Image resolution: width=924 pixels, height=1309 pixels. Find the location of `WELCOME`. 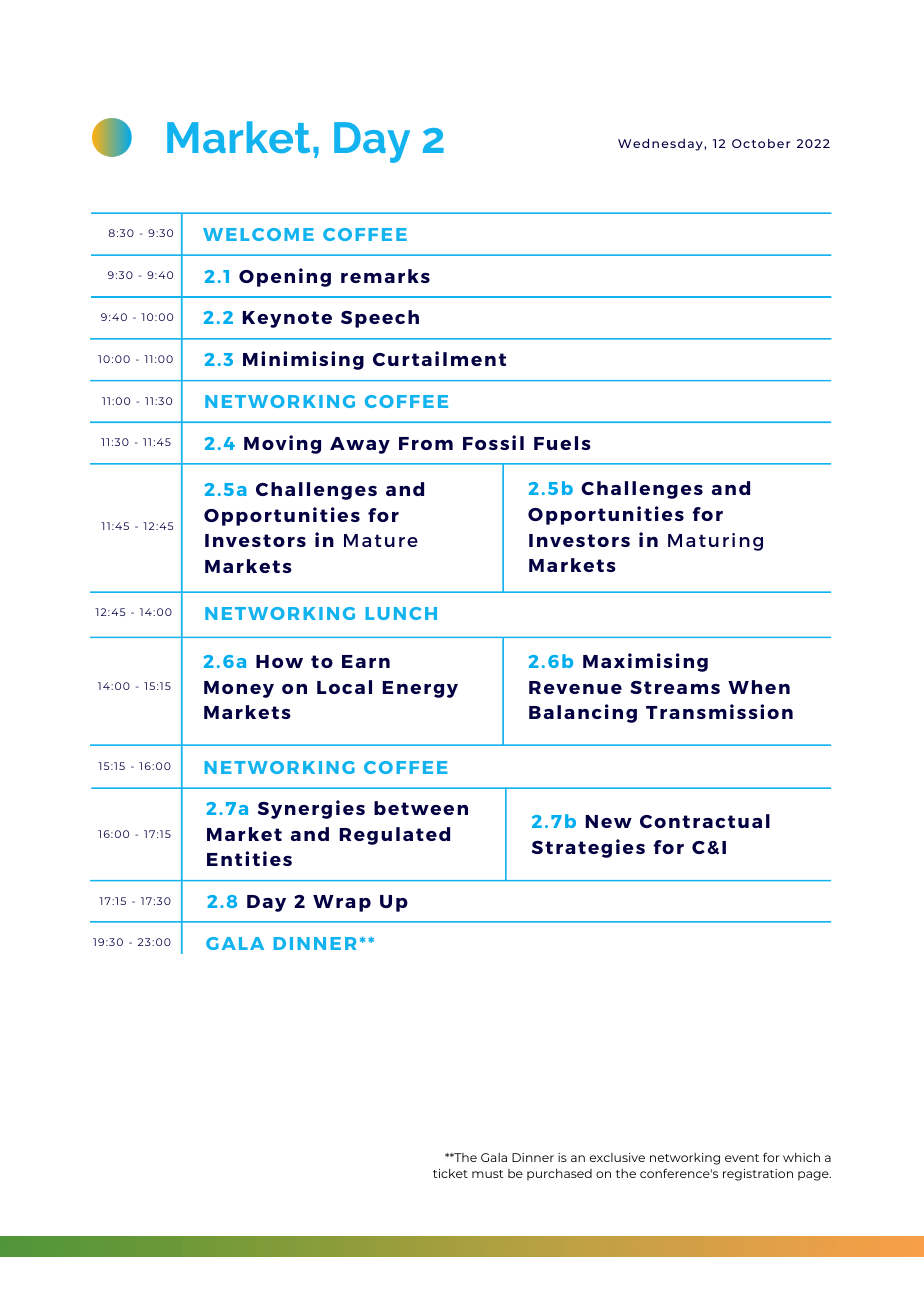

WELCOME is located at coordinates (258, 234).
